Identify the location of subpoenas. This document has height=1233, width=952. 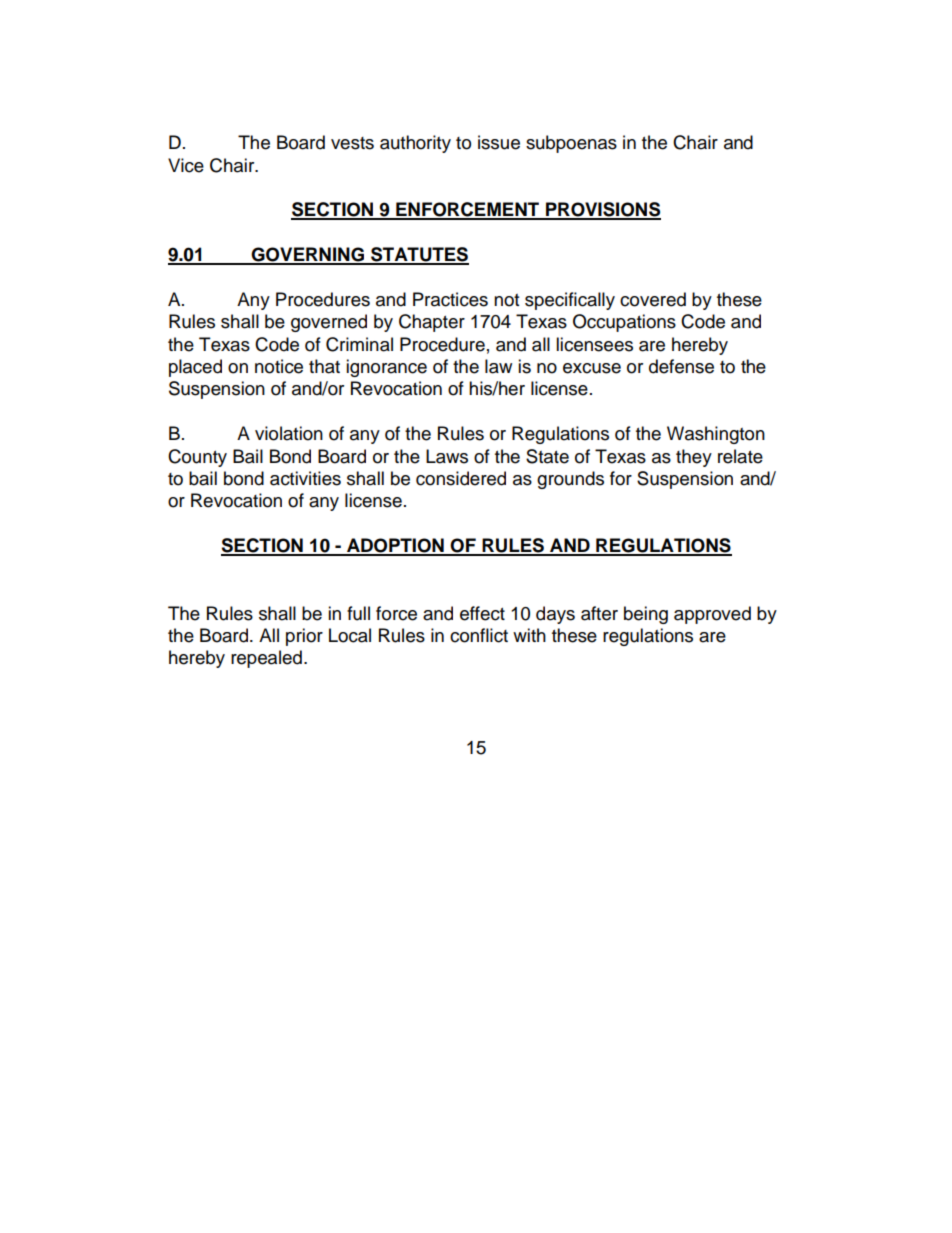
(571, 144).
